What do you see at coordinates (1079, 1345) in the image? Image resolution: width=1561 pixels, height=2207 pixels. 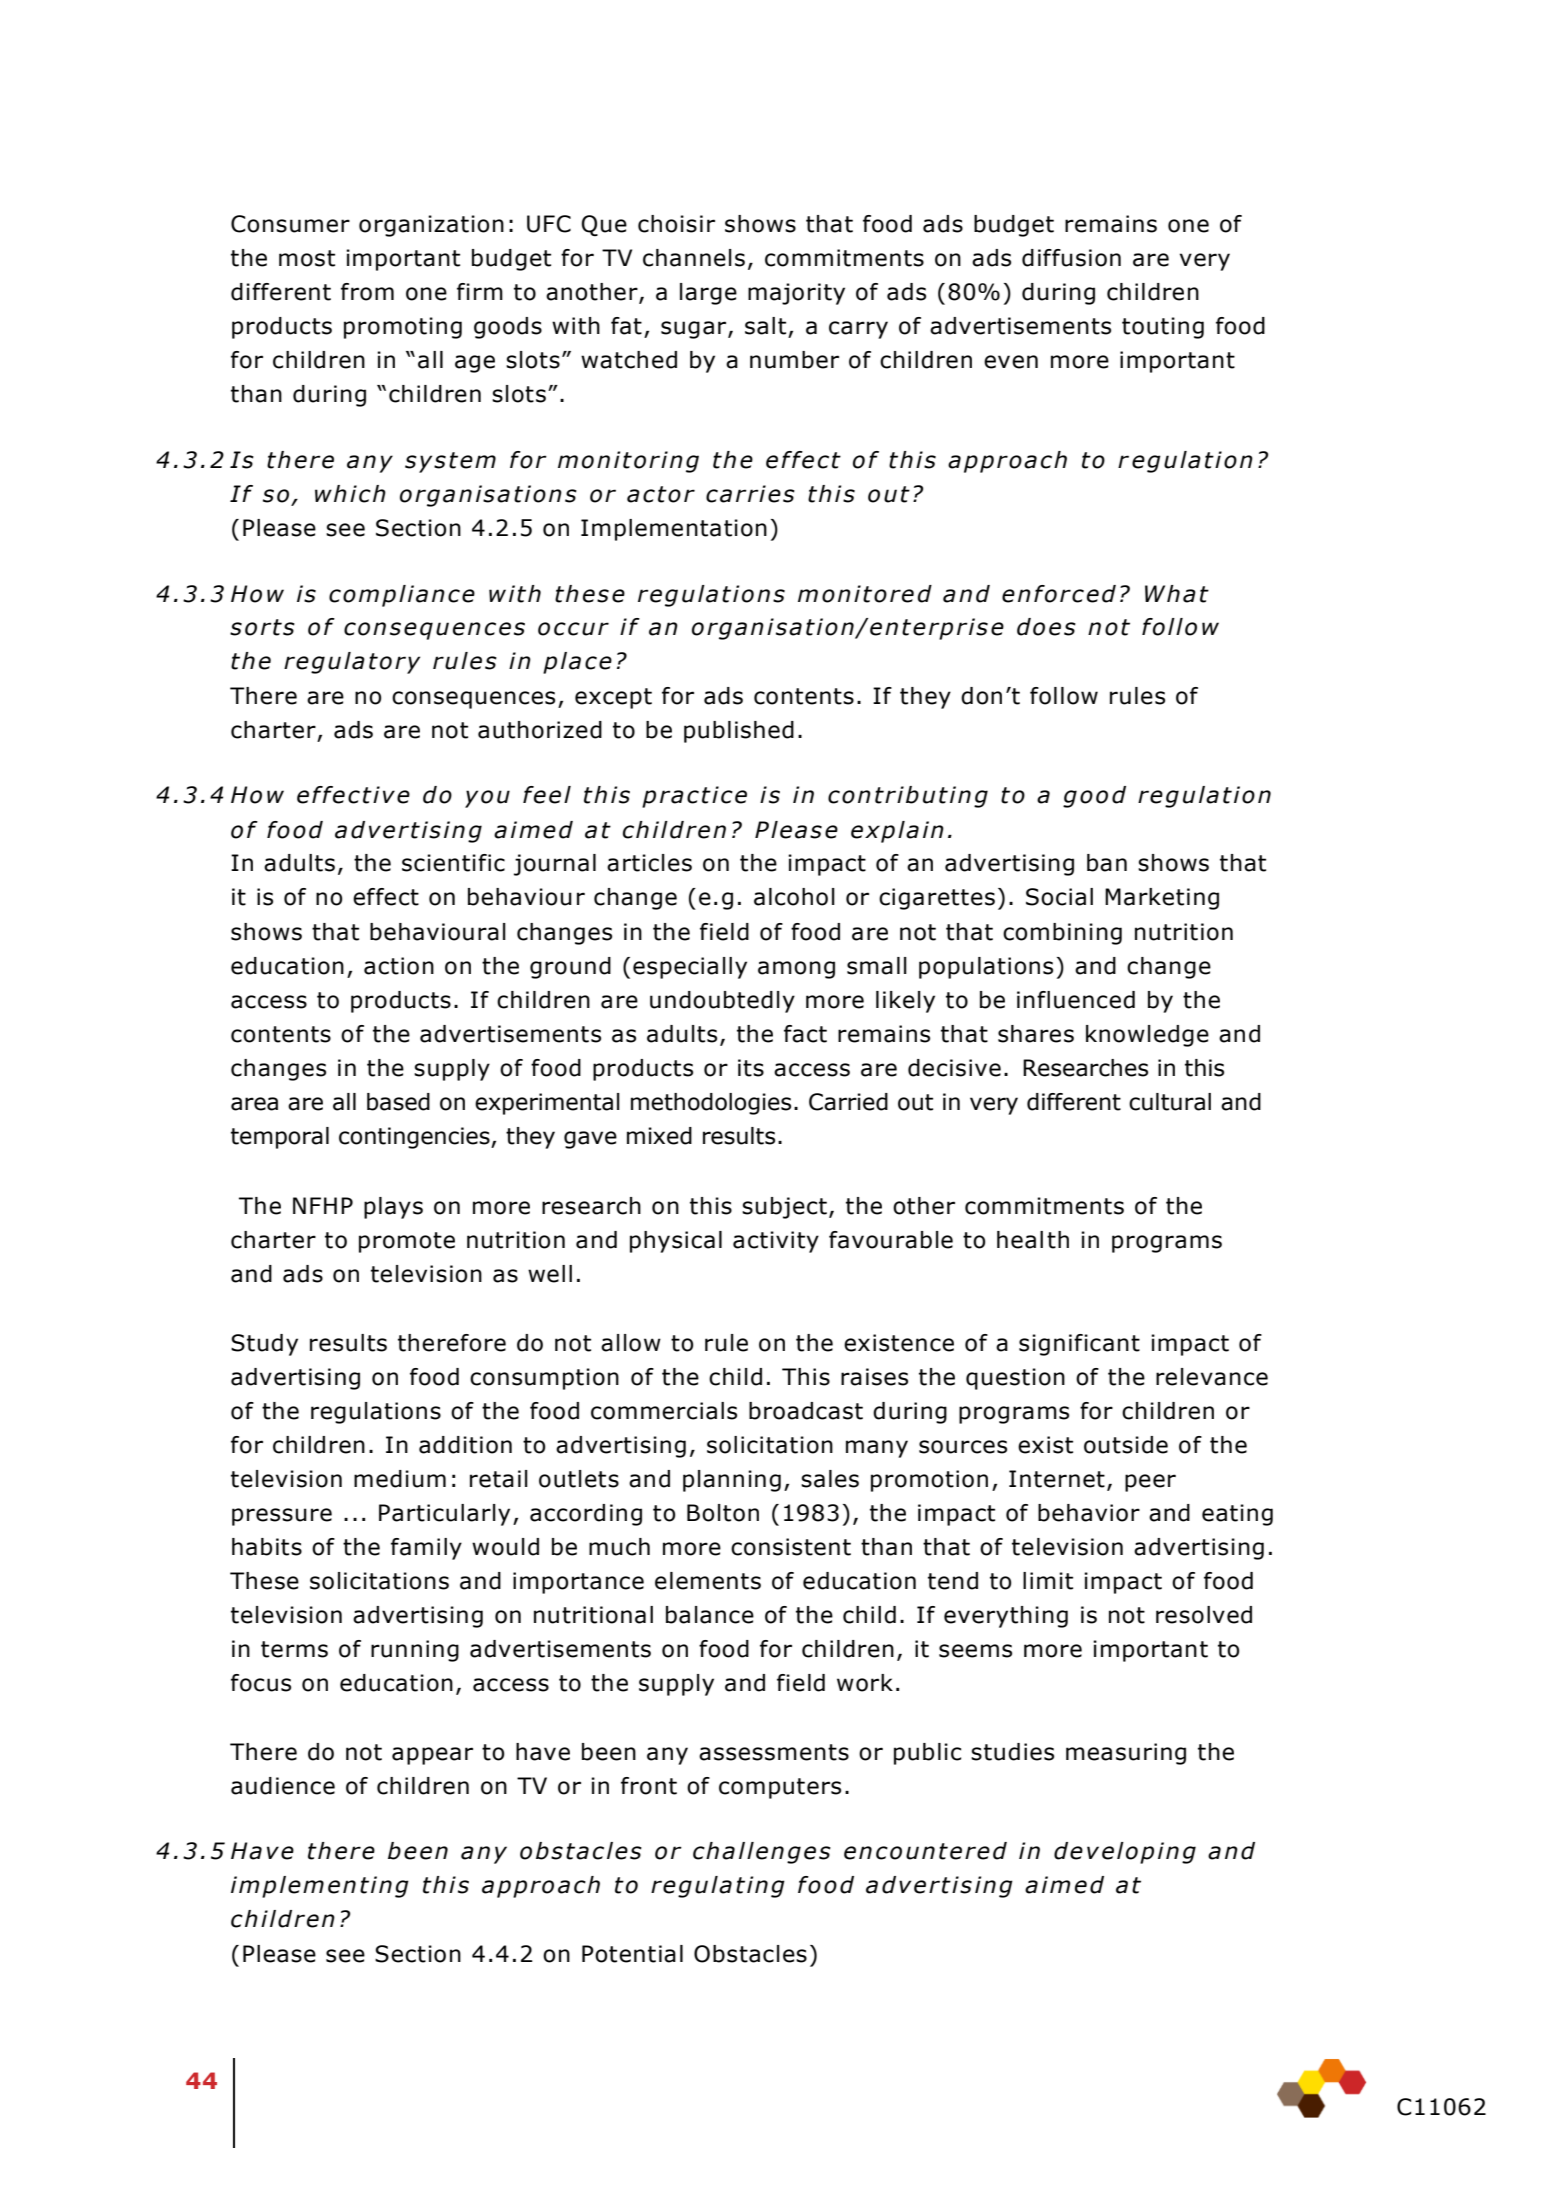 I see `significant` at bounding box center [1079, 1345].
